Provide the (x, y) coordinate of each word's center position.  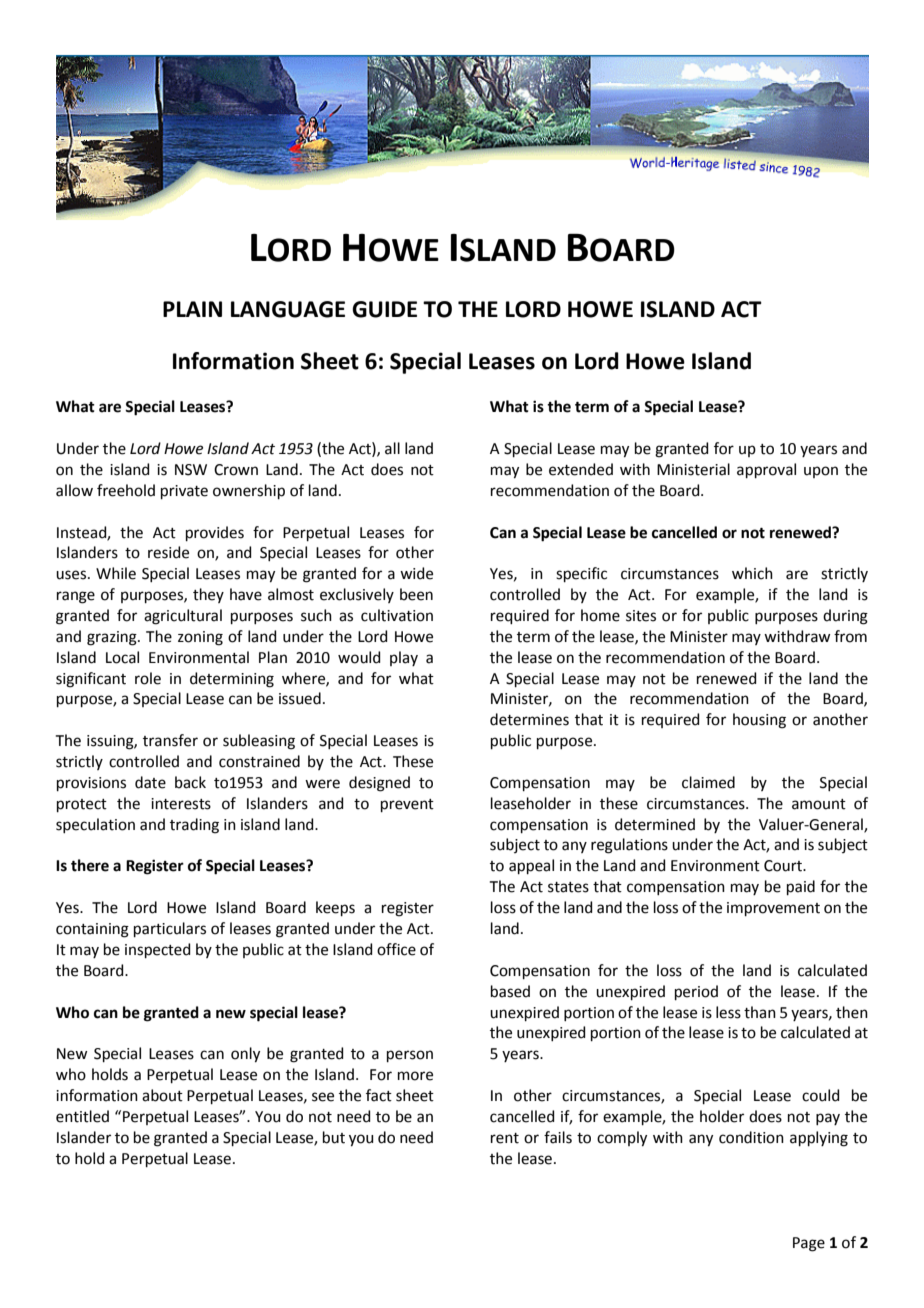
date (150, 782)
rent (505, 1138)
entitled (82, 1116)
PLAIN (192, 309)
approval (766, 470)
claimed (708, 782)
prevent (407, 805)
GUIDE (384, 309)
